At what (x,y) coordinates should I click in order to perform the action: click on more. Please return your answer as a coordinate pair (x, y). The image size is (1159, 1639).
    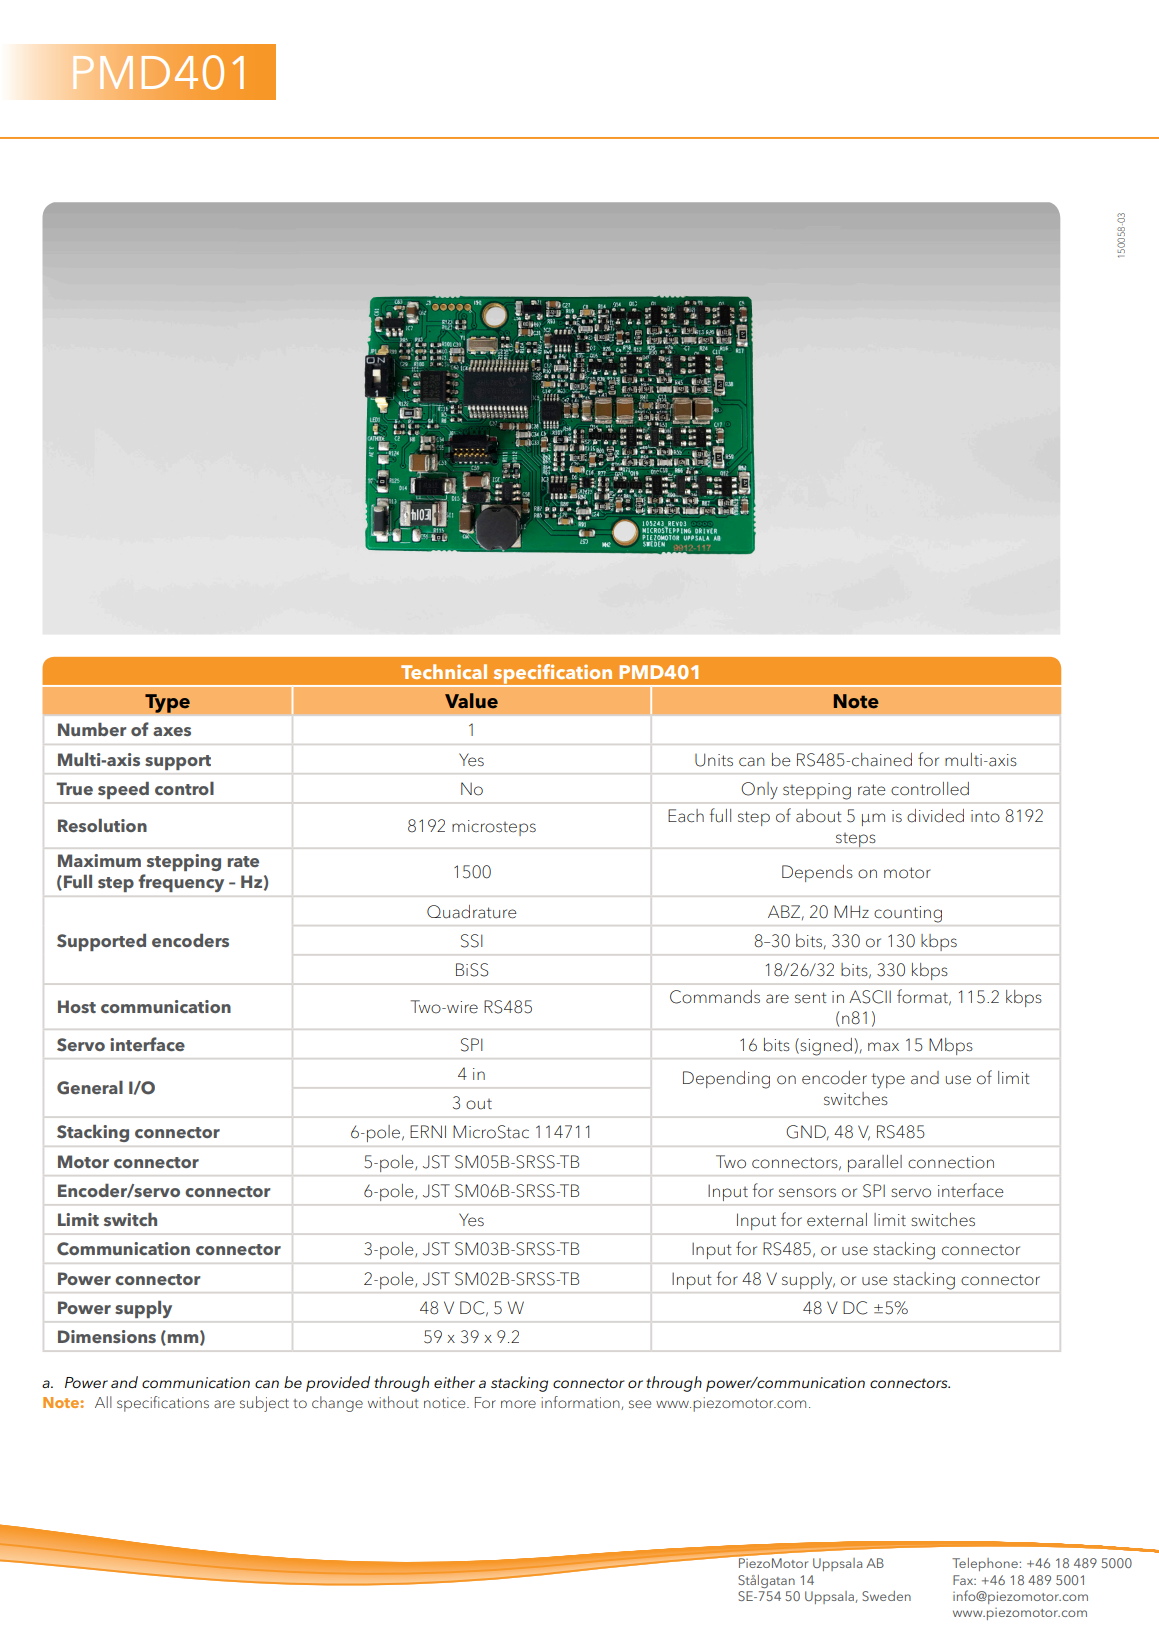
    Looking at the image, I should click on (518, 1404).
